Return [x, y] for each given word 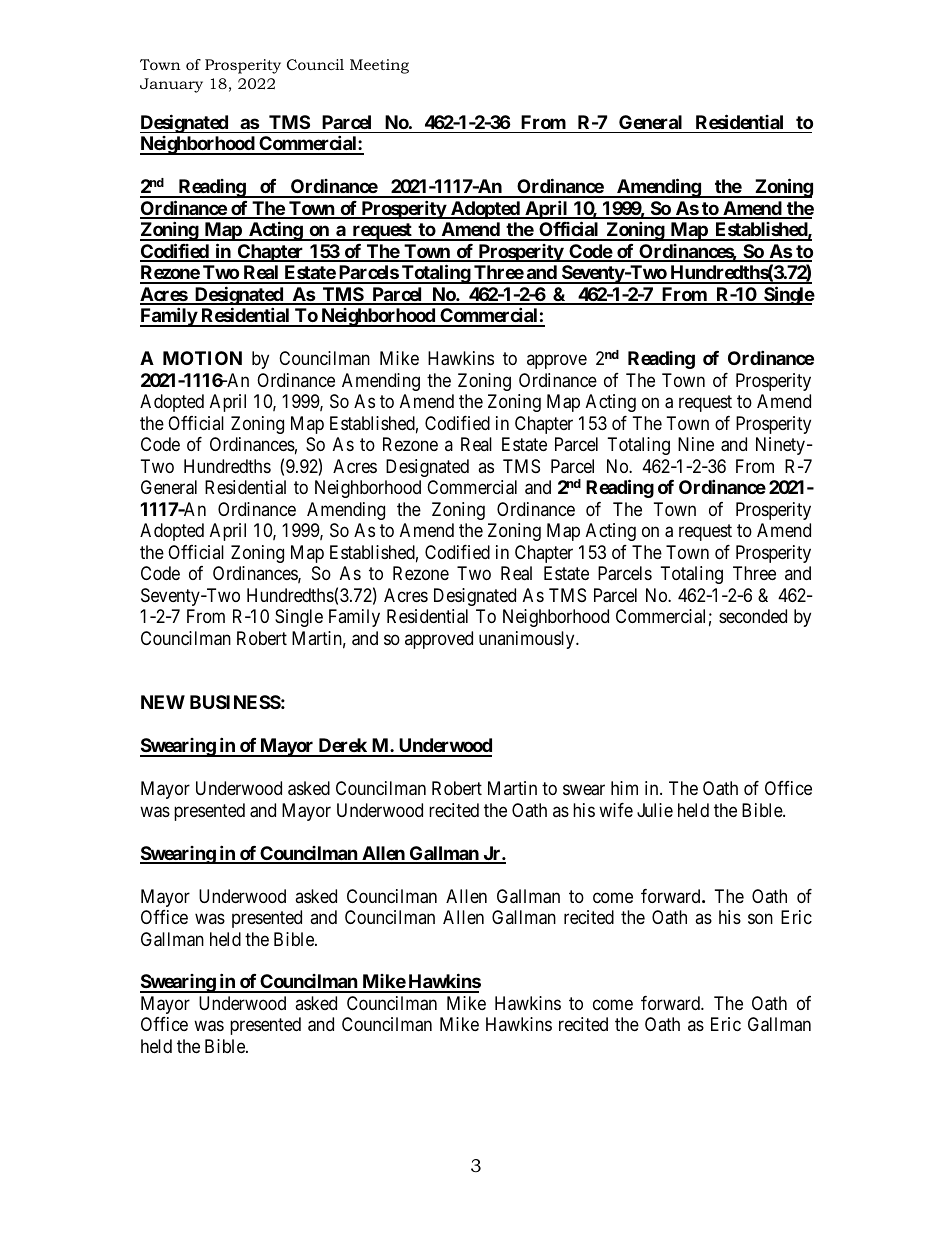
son [760, 918]
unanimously [528, 640]
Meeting [379, 66]
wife [616, 810]
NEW [163, 702]
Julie [655, 810]
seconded [753, 616]
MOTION [202, 358]
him [624, 788]
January [171, 85]
